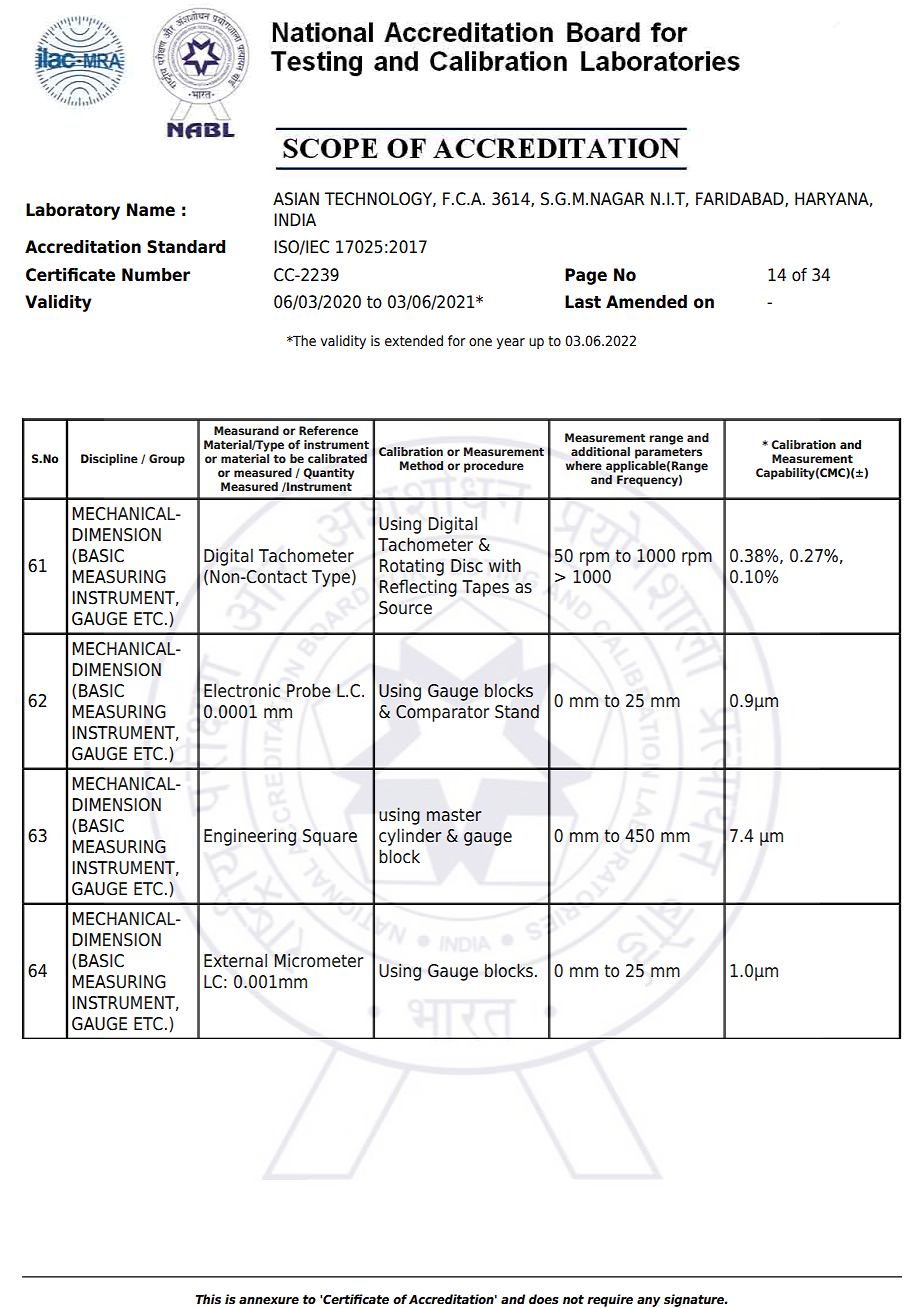  What do you see at coordinates (318, 960) in the screenshot?
I see `Micrometer` at bounding box center [318, 960].
